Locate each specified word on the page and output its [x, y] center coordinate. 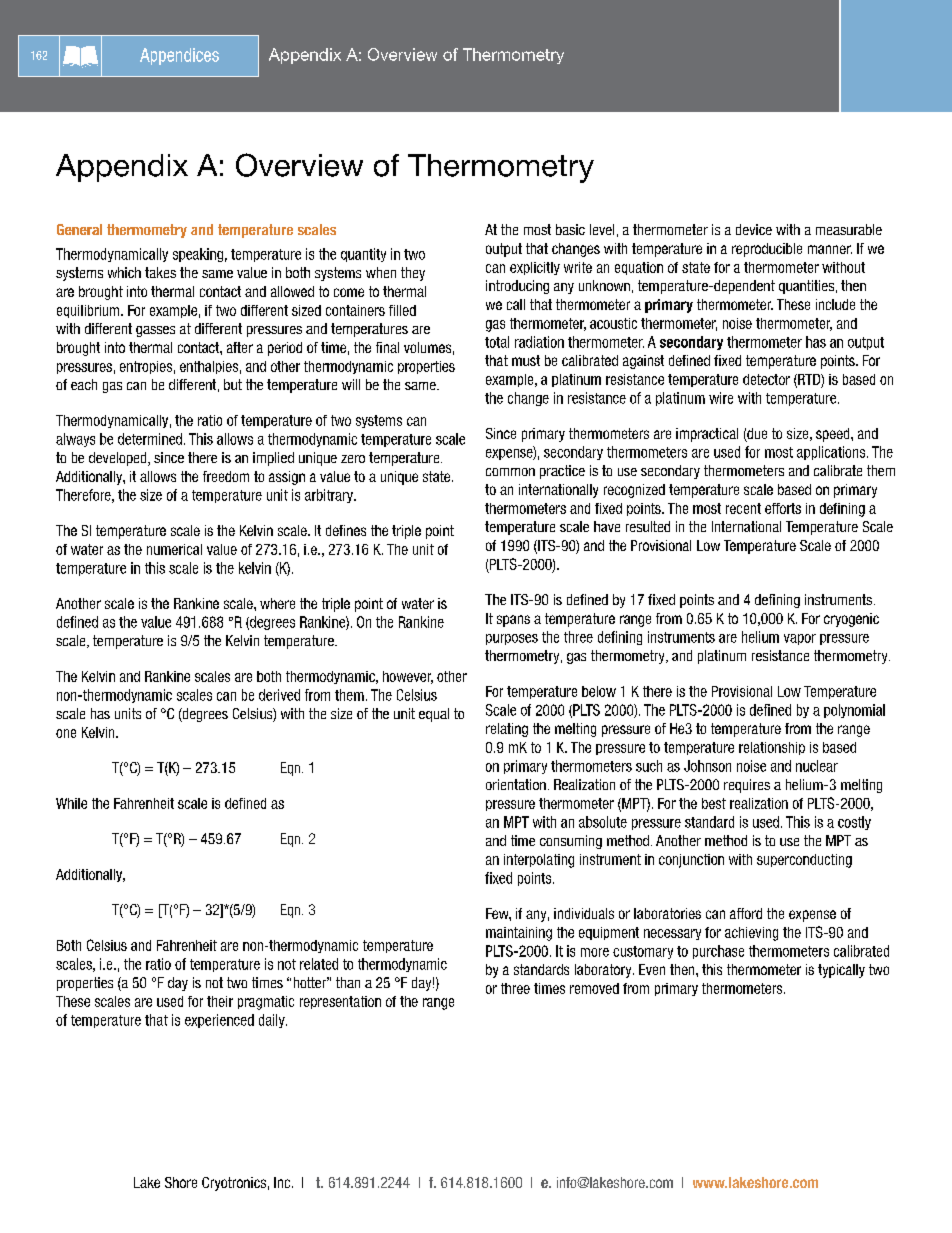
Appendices [179, 56]
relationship [772, 748]
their [220, 1001]
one [66, 733]
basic [570, 229]
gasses [155, 331]
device [754, 229]
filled [402, 310]
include [835, 304]
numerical [174, 549]
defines [346, 530]
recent [743, 508]
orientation [516, 784]
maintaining [519, 934]
